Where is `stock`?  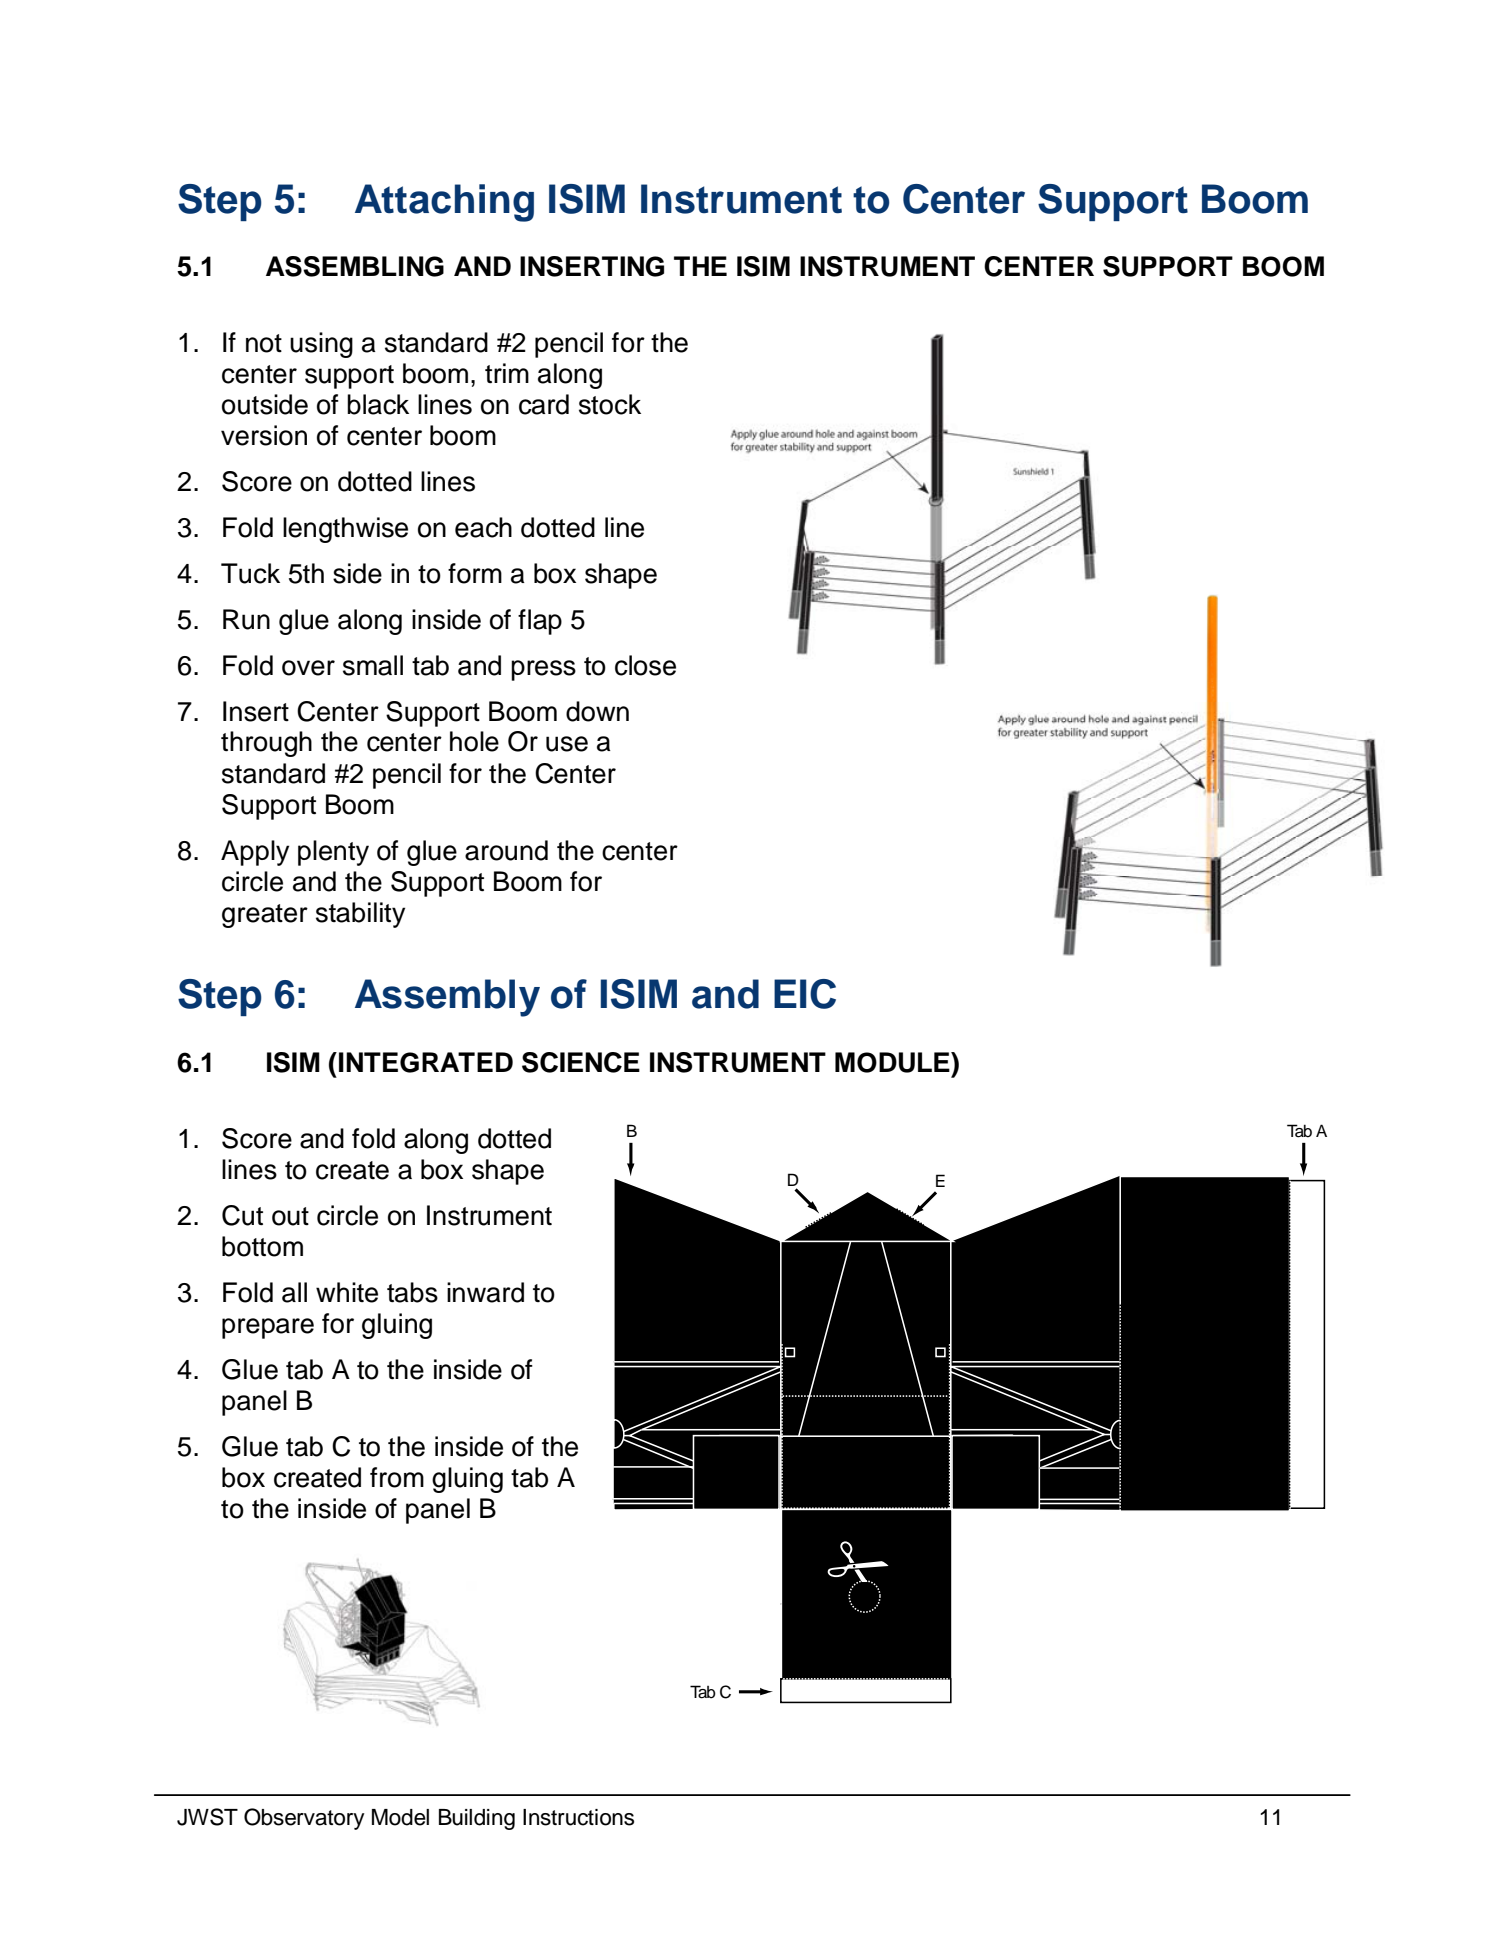 stock is located at coordinates (610, 404).
